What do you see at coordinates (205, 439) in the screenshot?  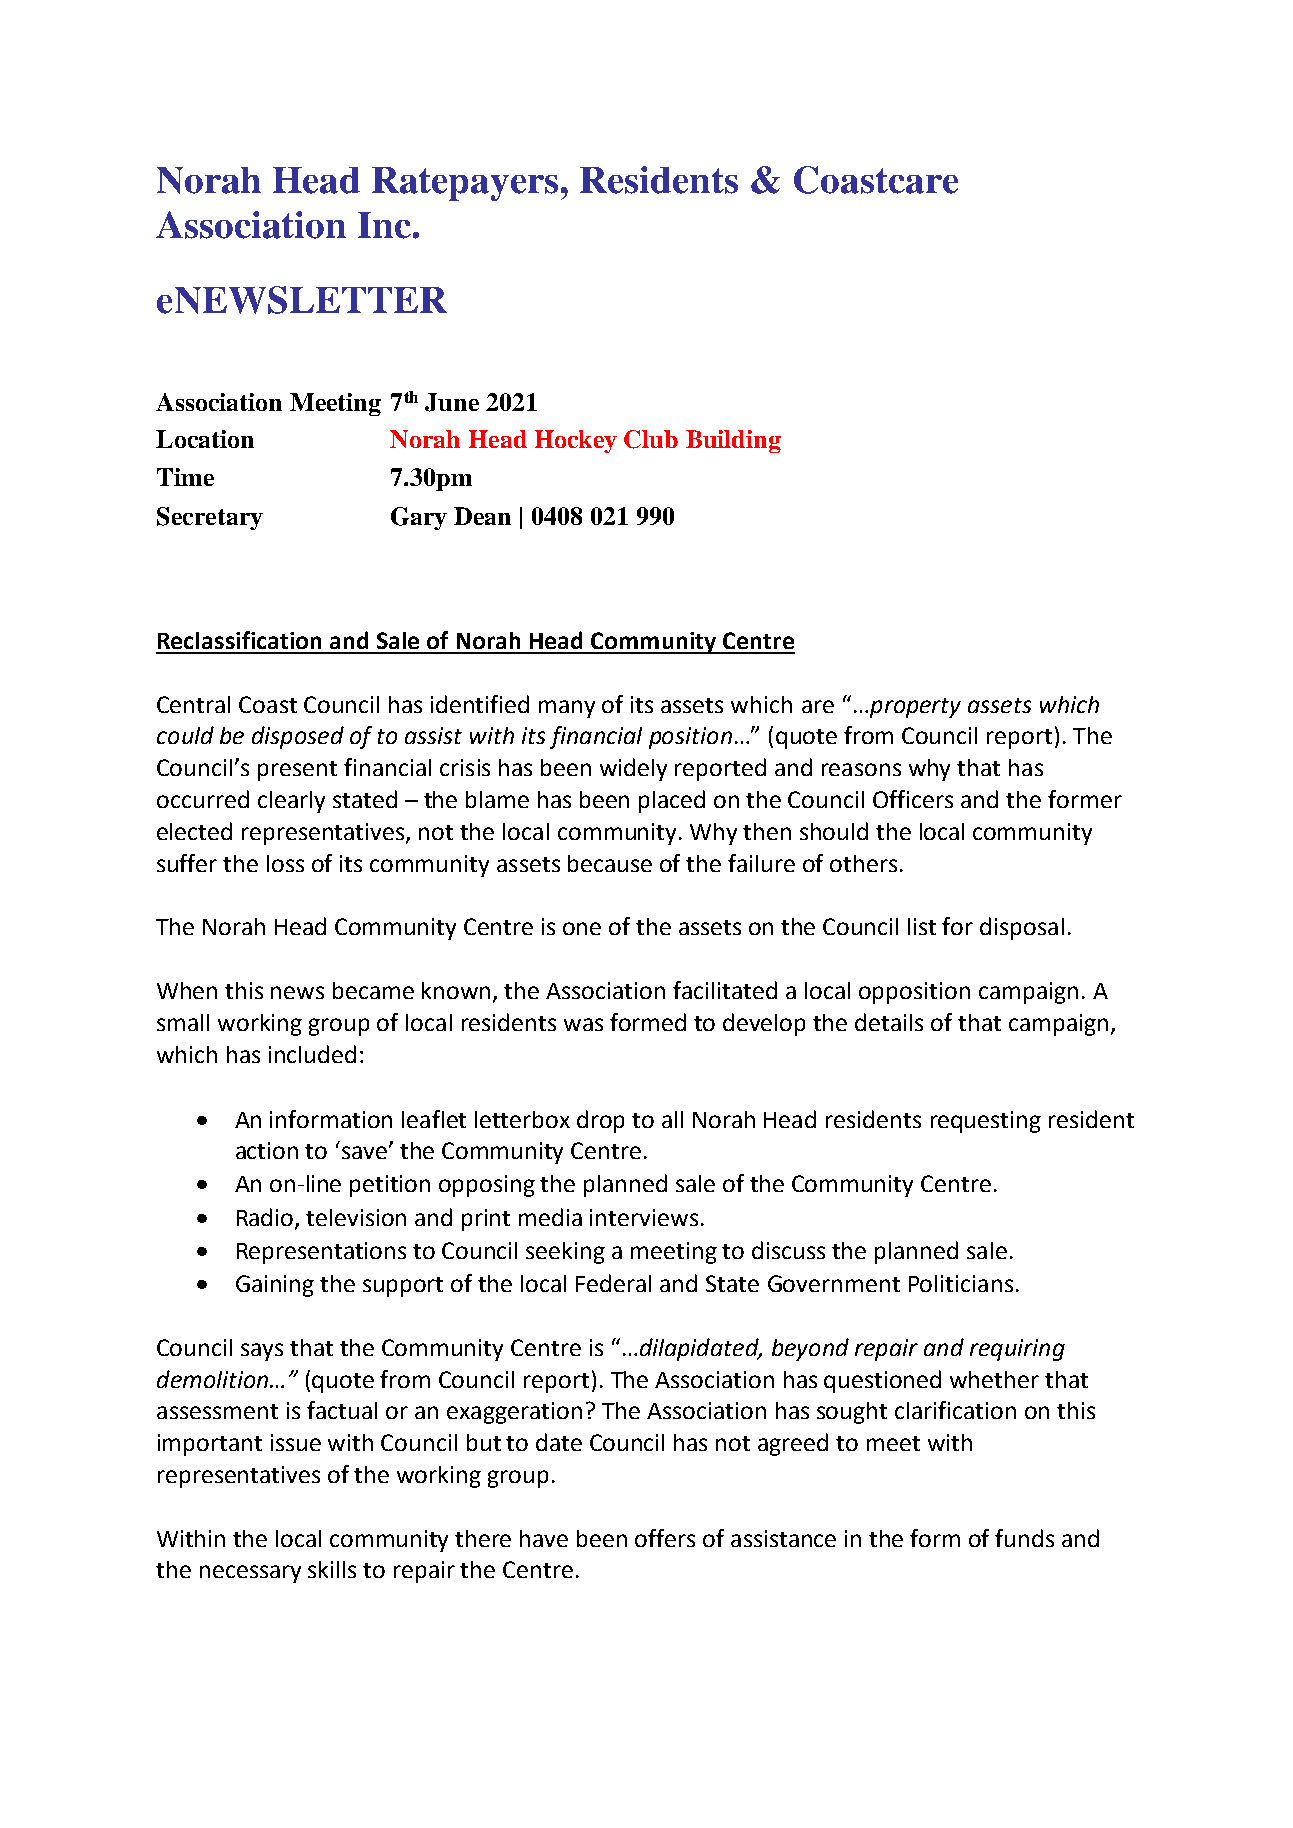 I see `Location` at bounding box center [205, 439].
